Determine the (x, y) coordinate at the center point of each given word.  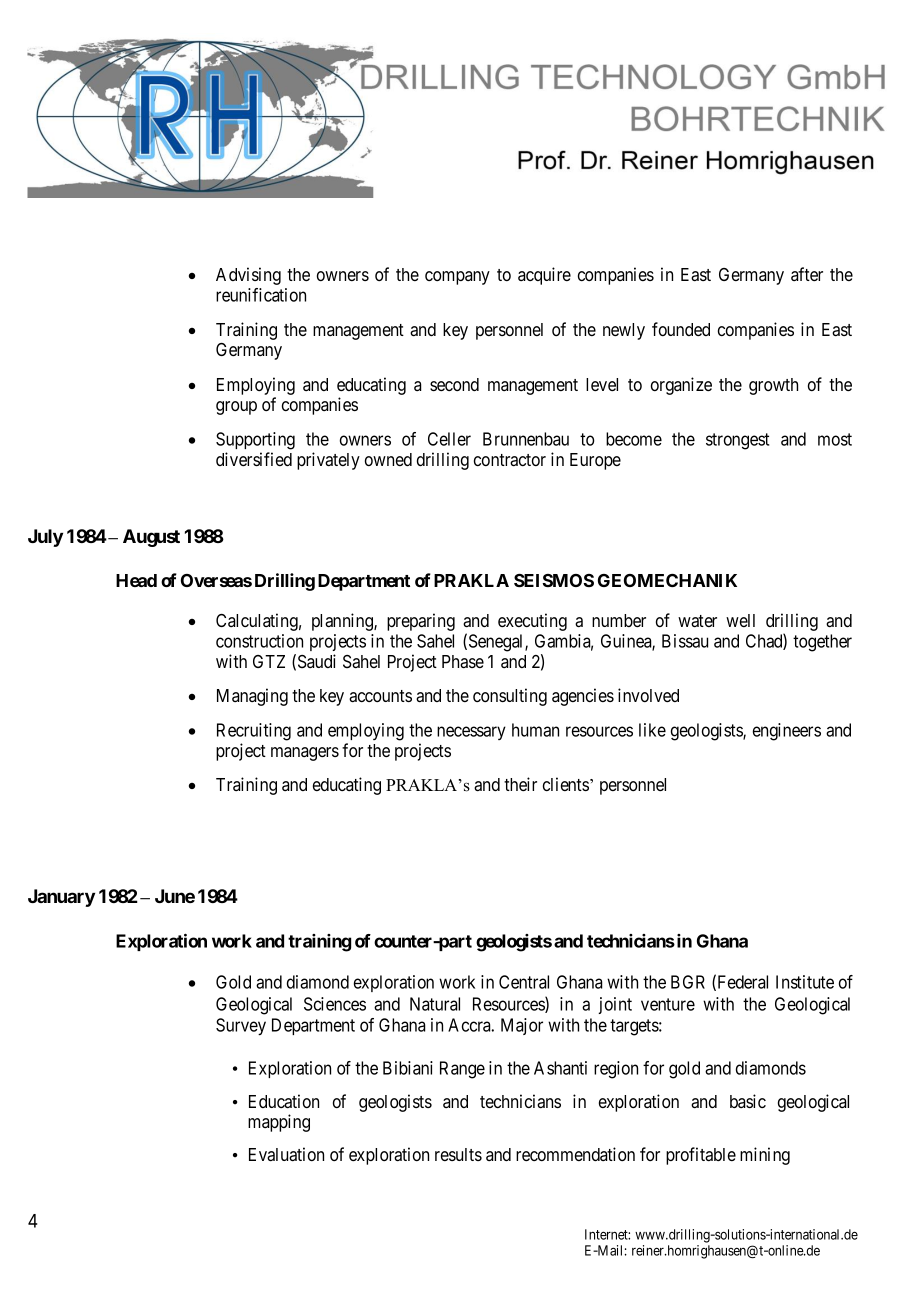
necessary (471, 733)
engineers (787, 732)
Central (524, 982)
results (458, 1154)
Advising (248, 276)
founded (681, 329)
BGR (688, 982)
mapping (279, 1123)
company (457, 278)
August (151, 538)
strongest (737, 441)
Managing (252, 697)
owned (388, 459)
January (61, 898)
